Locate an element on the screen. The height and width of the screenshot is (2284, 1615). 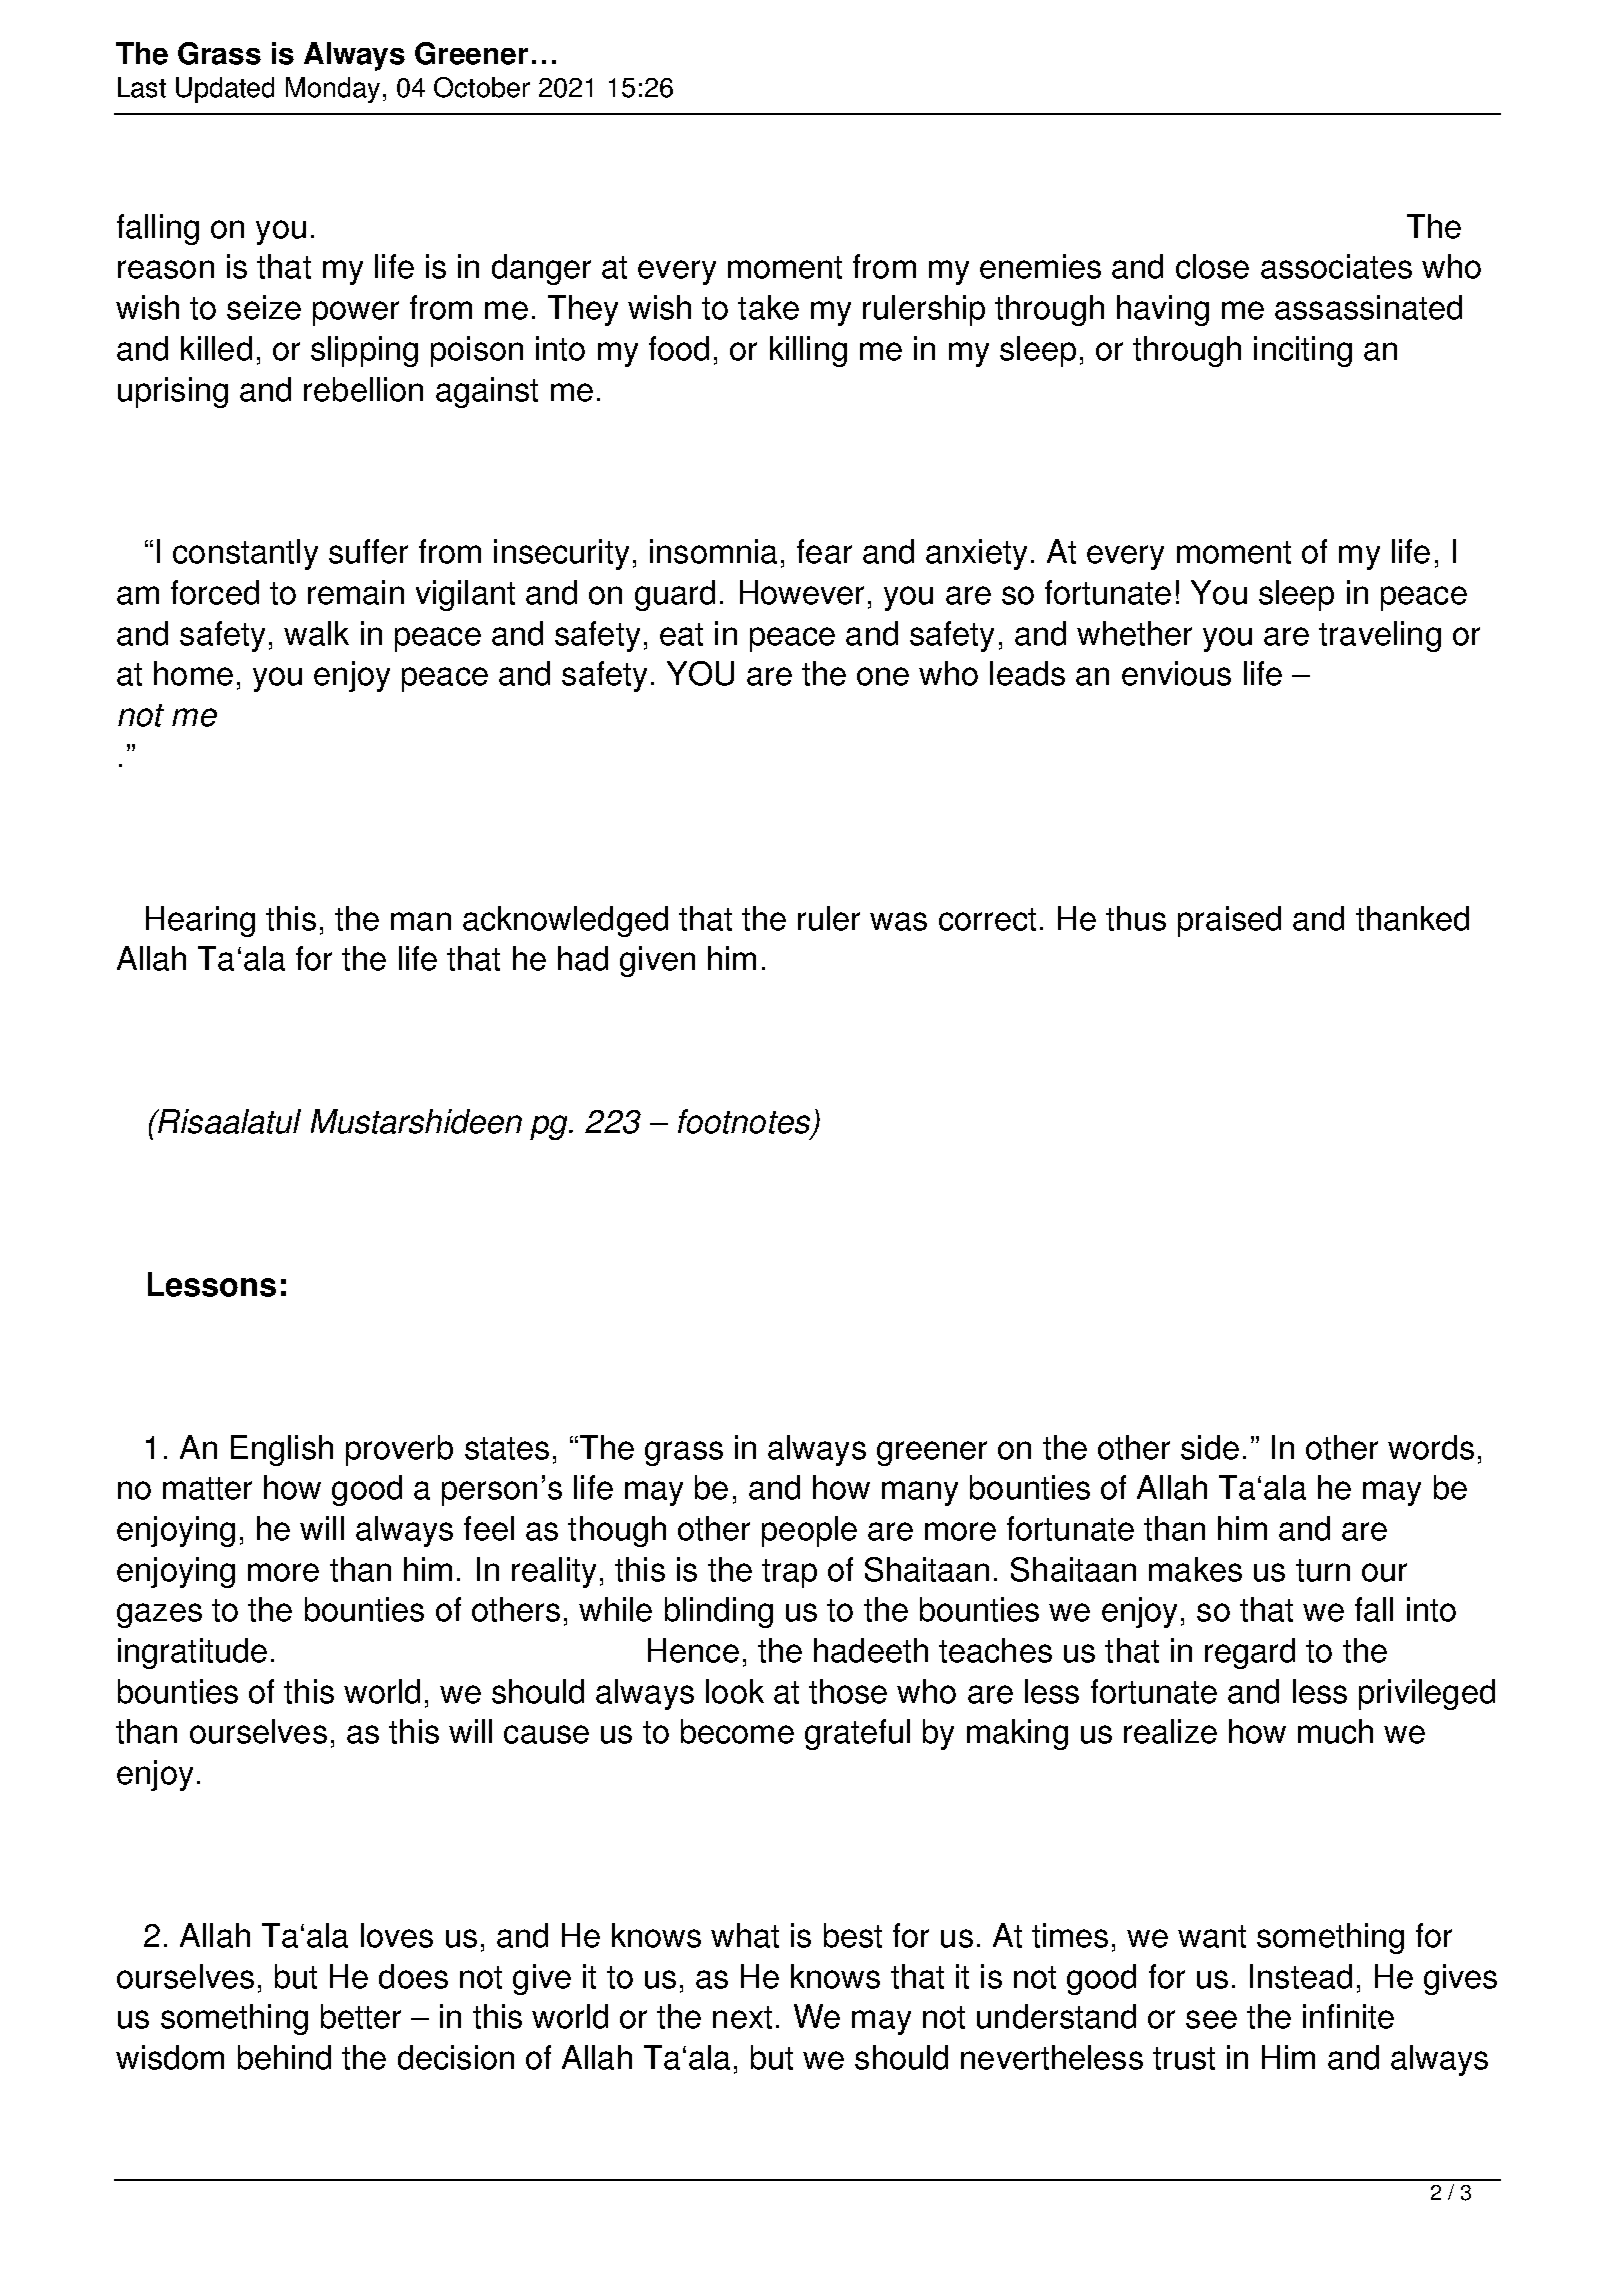
Instead is located at coordinates (1301, 1976).
